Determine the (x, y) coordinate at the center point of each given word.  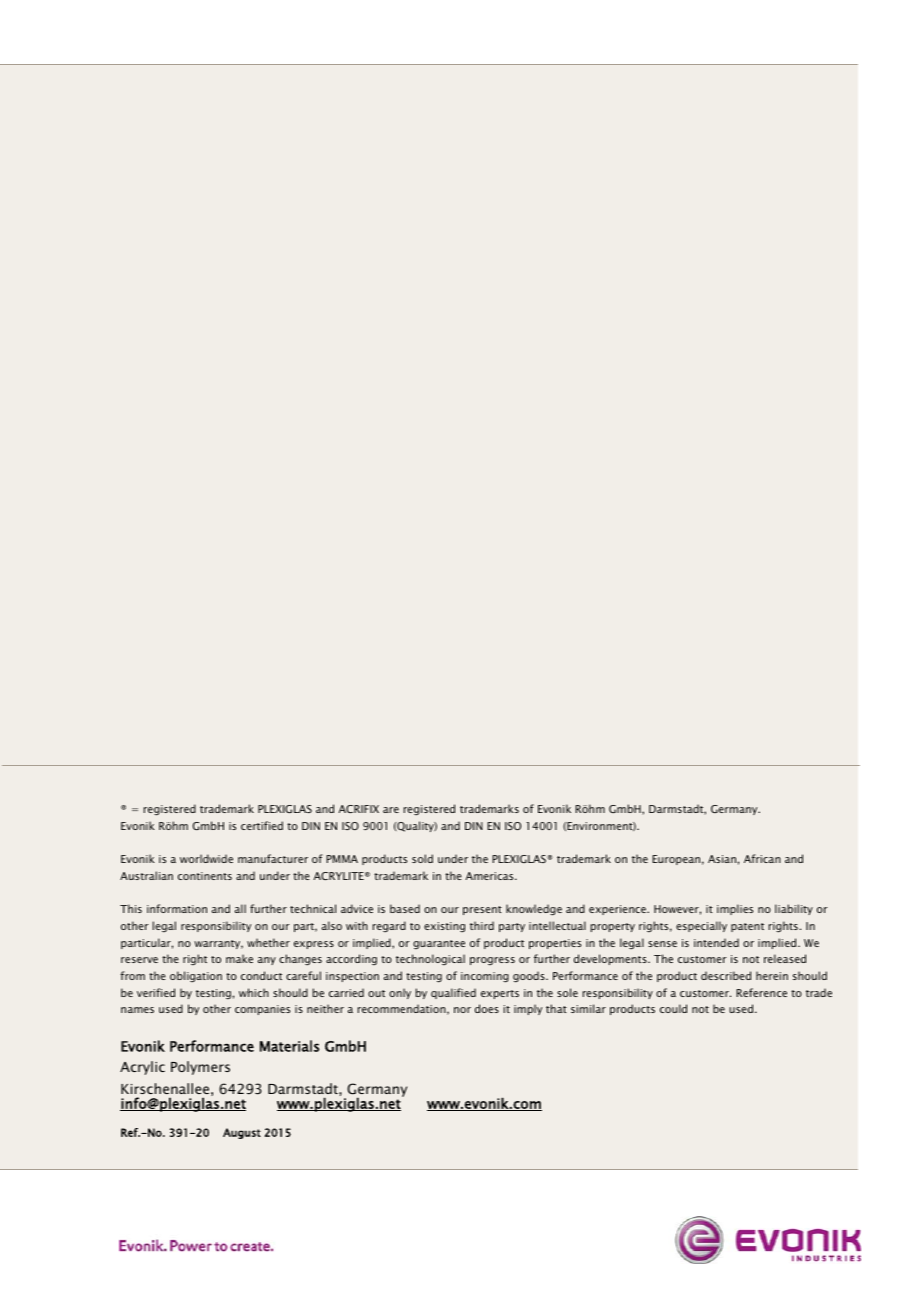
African (762, 858)
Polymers (200, 1068)
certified (262, 825)
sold (422, 858)
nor (462, 1010)
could (673, 1008)
